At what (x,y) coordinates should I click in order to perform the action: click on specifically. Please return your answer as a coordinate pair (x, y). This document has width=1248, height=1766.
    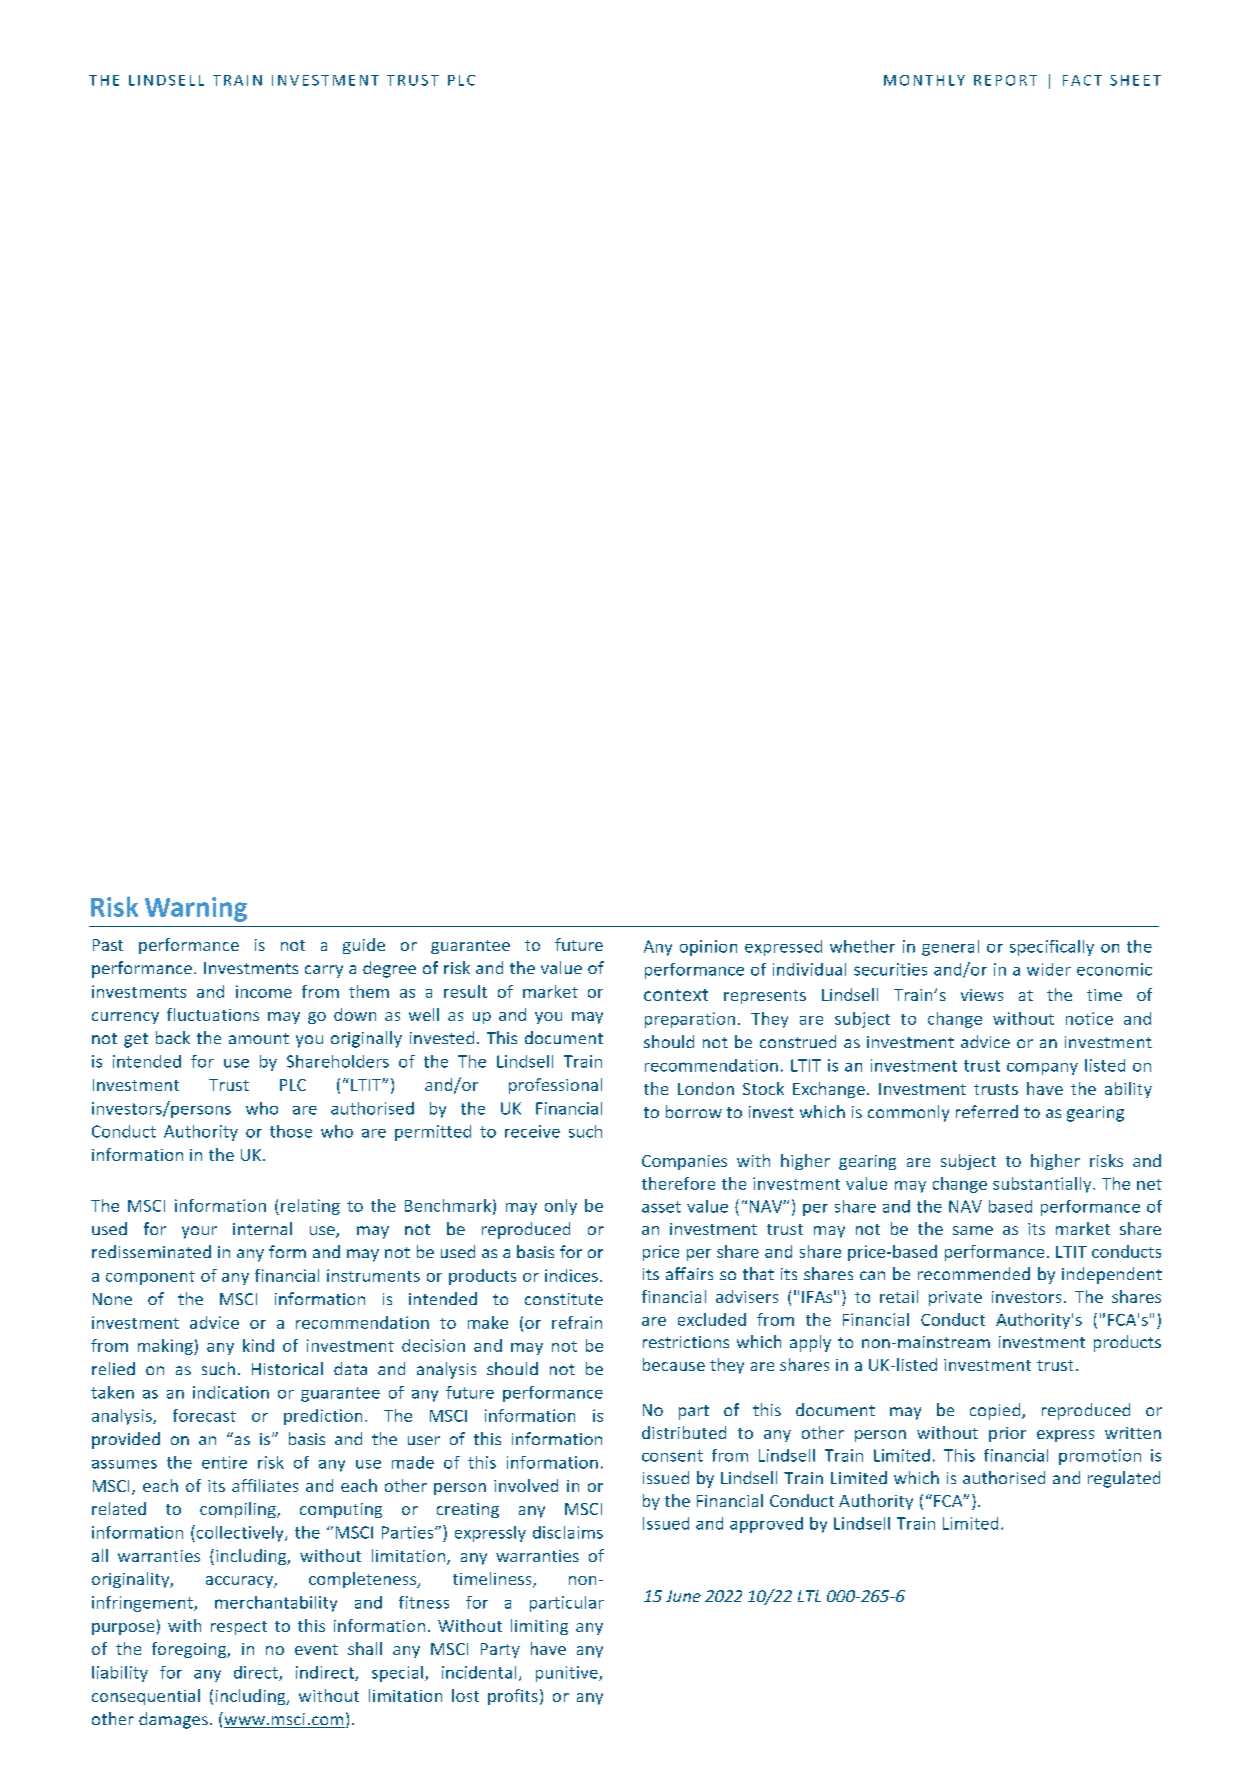
    Looking at the image, I should click on (1052, 948).
